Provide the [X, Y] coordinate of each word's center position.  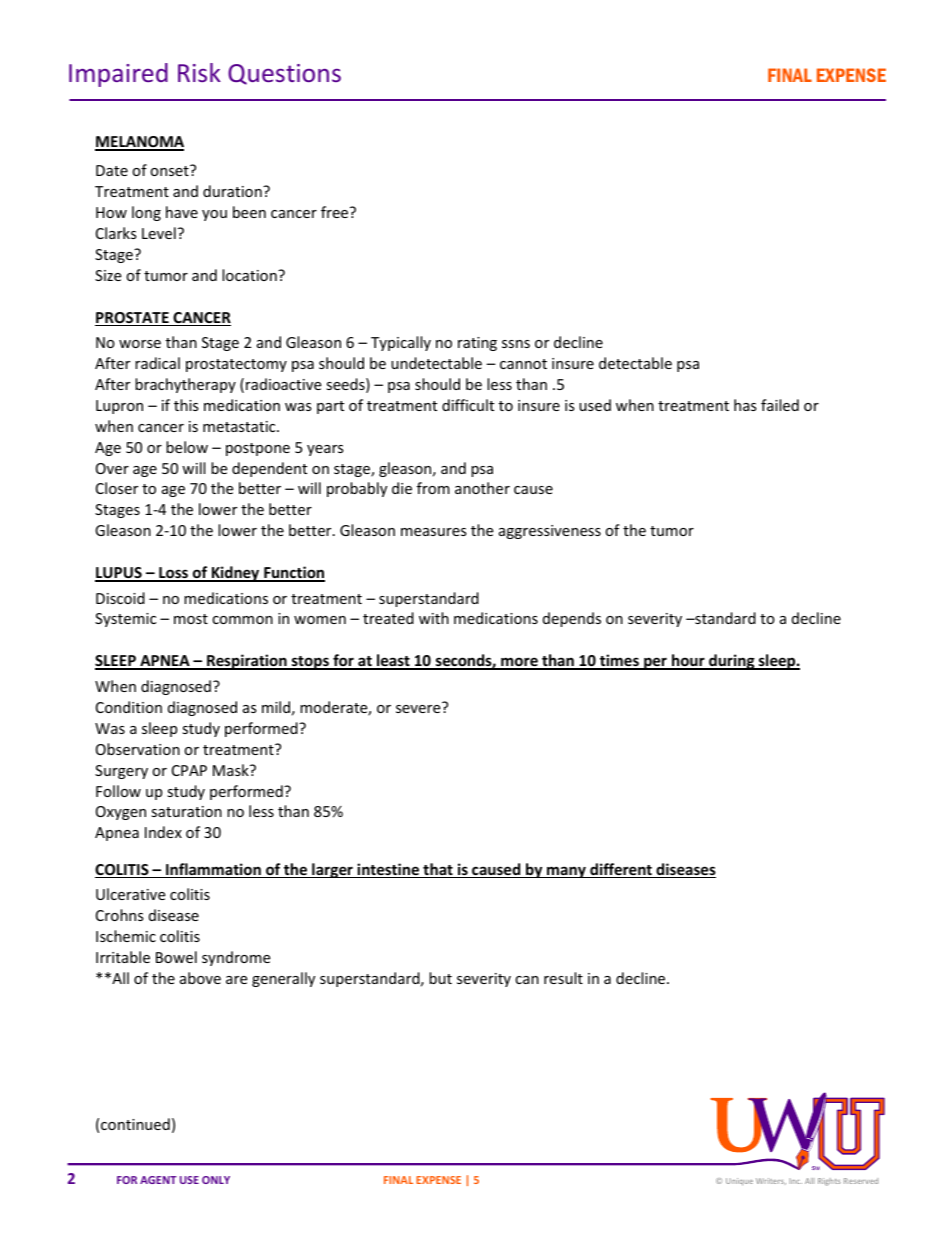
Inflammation [213, 870]
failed [780, 405]
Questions [284, 74]
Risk [199, 72]
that [438, 870]
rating [477, 344]
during [732, 662]
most [191, 619]
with [434, 618]
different [621, 870]
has [745, 405]
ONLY [216, 1180]
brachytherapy [185, 385]
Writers [771, 1181]
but [440, 978]
